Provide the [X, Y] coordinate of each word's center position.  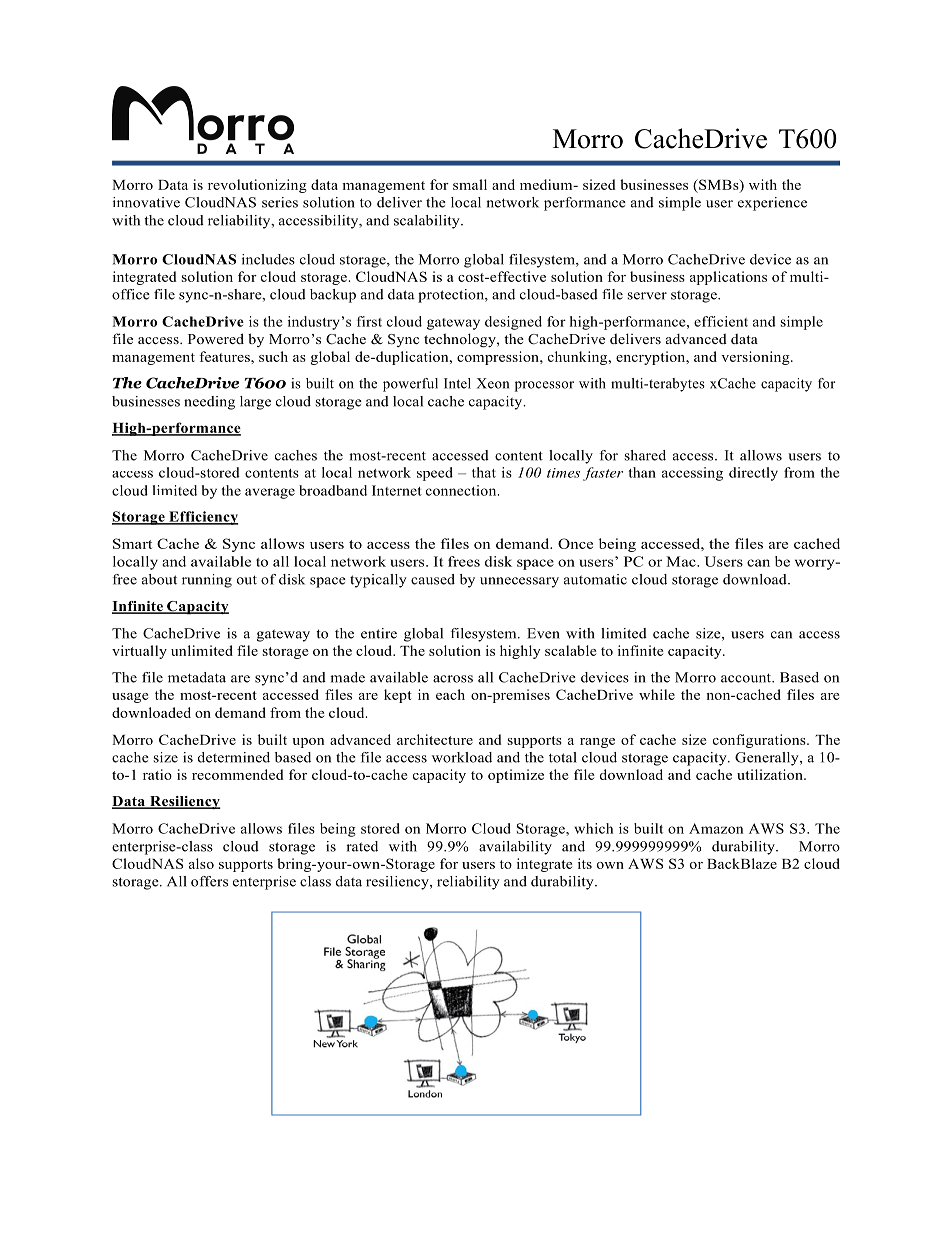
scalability [428, 222]
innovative [146, 202]
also [201, 863]
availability [515, 848]
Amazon [716, 828]
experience [772, 204]
